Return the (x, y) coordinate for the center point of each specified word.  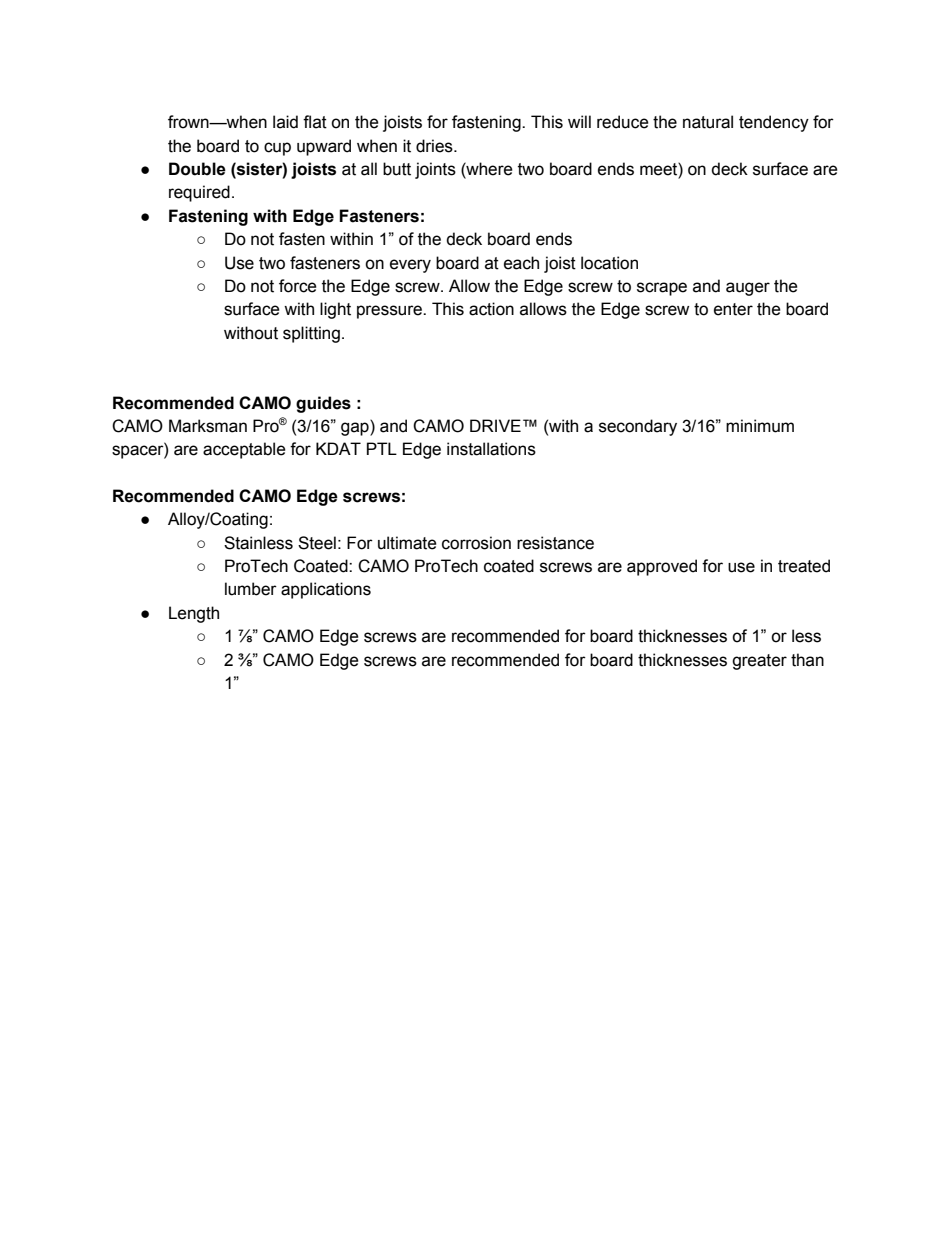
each (521, 263)
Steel (317, 543)
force (298, 286)
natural (708, 122)
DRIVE (495, 425)
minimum (760, 426)
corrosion (476, 543)
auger (748, 289)
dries (435, 146)
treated (804, 566)
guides (323, 404)
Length (194, 614)
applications (326, 590)
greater (759, 662)
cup (277, 149)
